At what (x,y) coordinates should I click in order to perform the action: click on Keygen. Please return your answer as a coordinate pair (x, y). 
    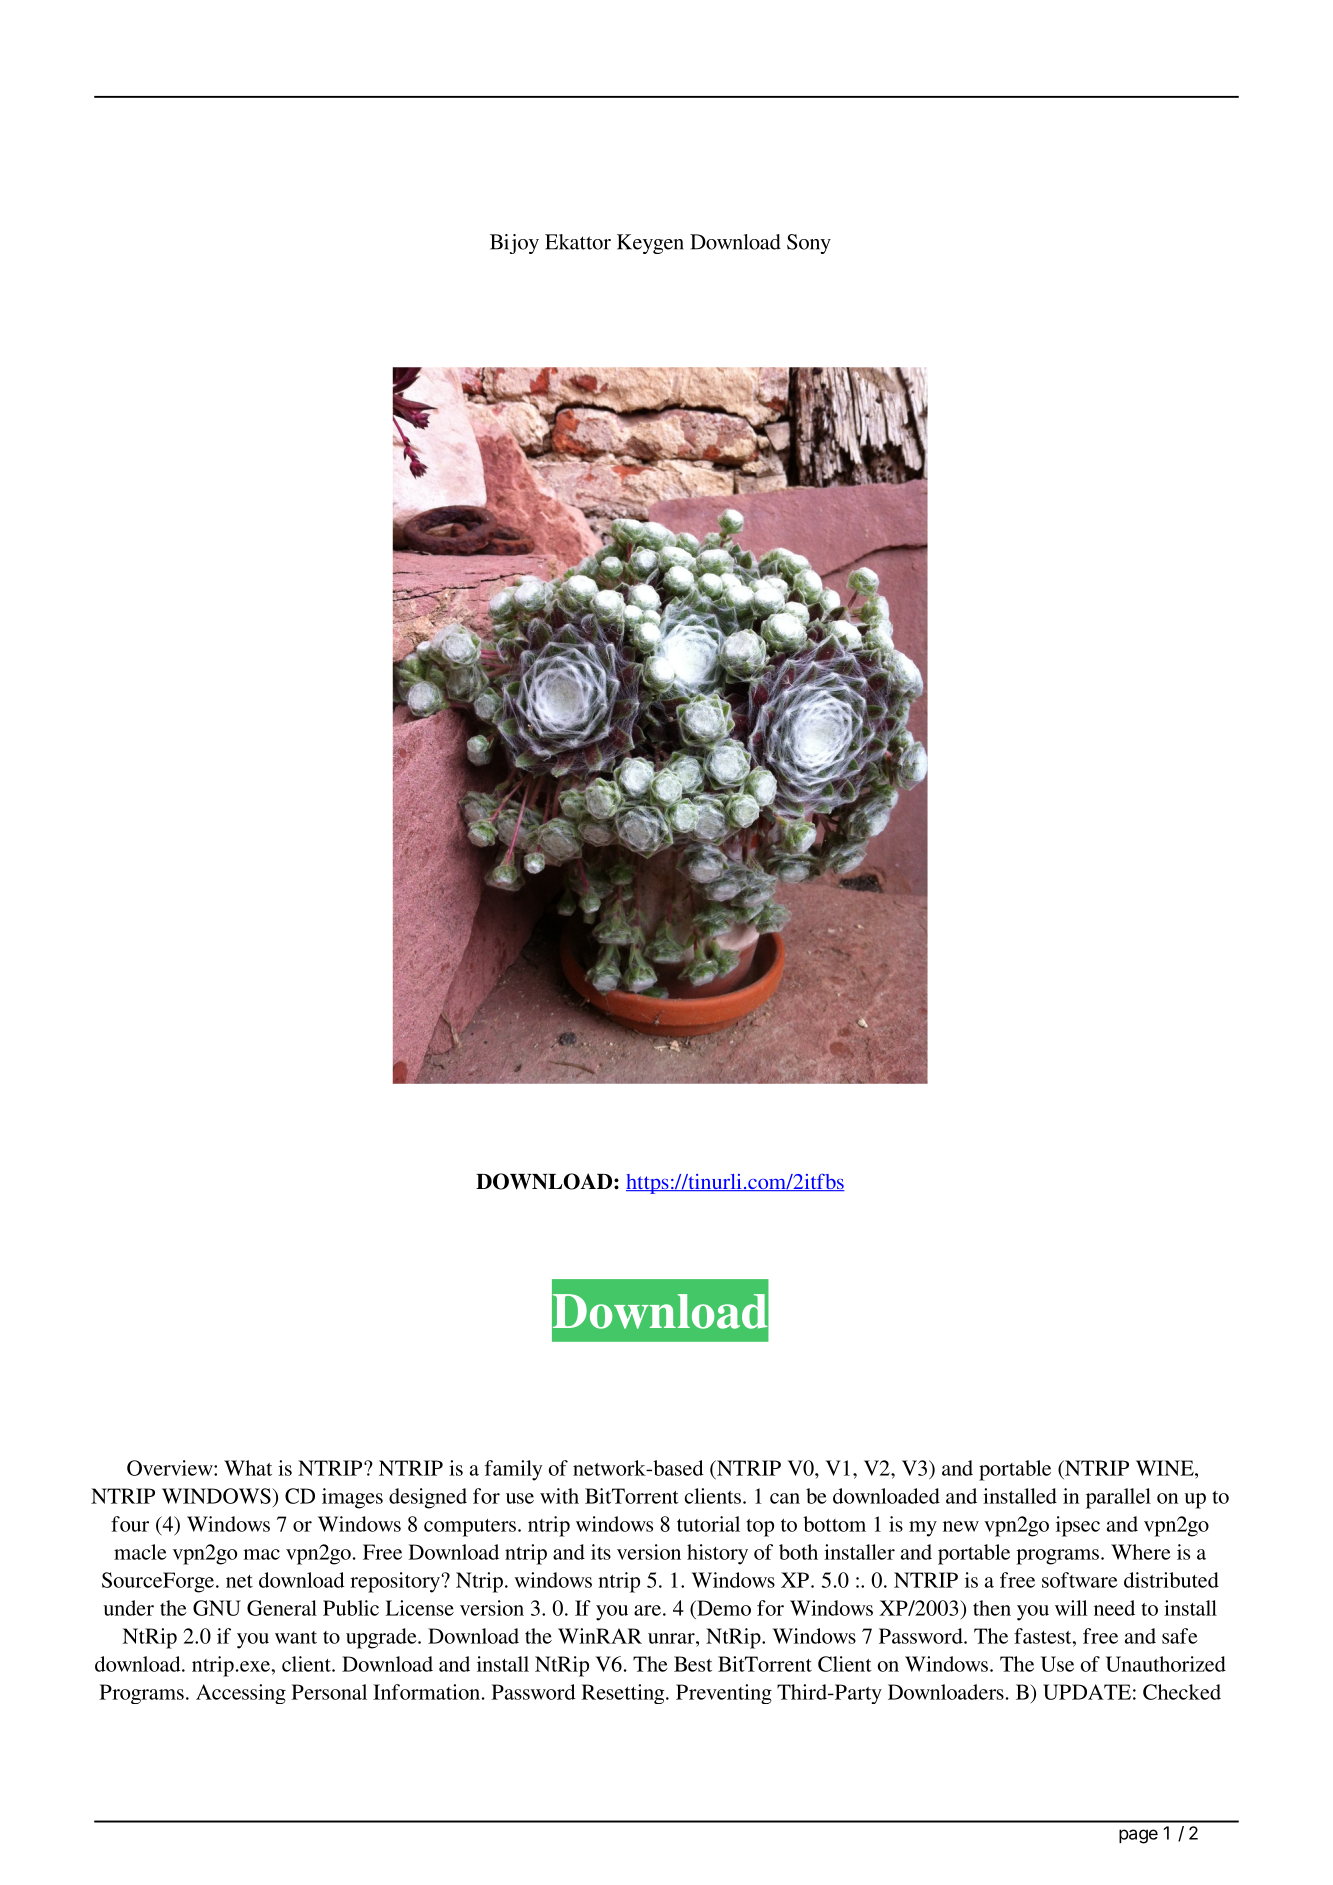
    Looking at the image, I should click on (650, 244).
